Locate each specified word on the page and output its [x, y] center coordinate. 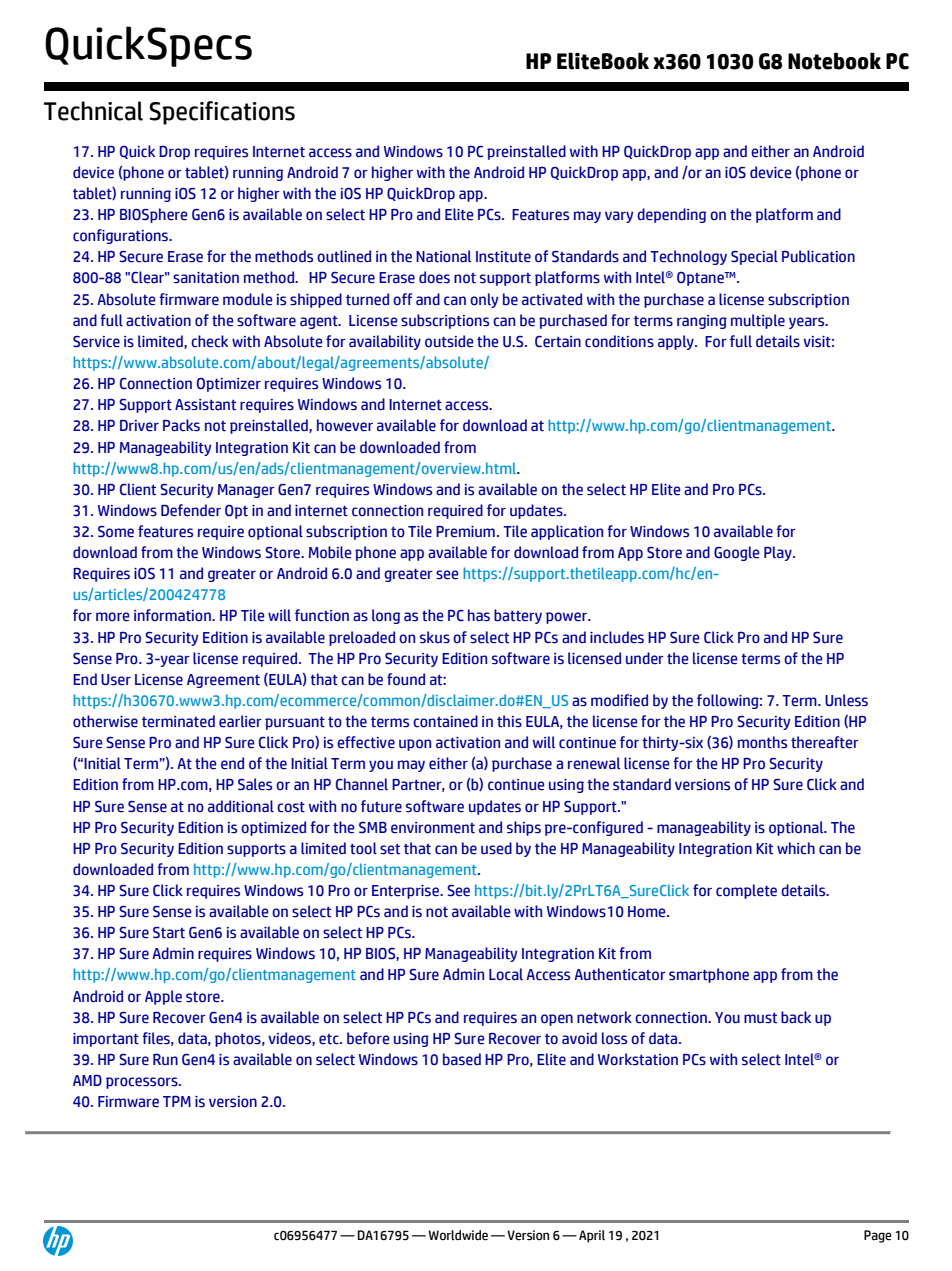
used [496, 848]
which [796, 848]
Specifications [222, 113]
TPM [177, 1101]
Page [878, 1236]
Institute [503, 257]
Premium [465, 531]
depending [671, 215]
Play [779, 553]
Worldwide [458, 1235]
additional [241, 806]
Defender [191, 510]
